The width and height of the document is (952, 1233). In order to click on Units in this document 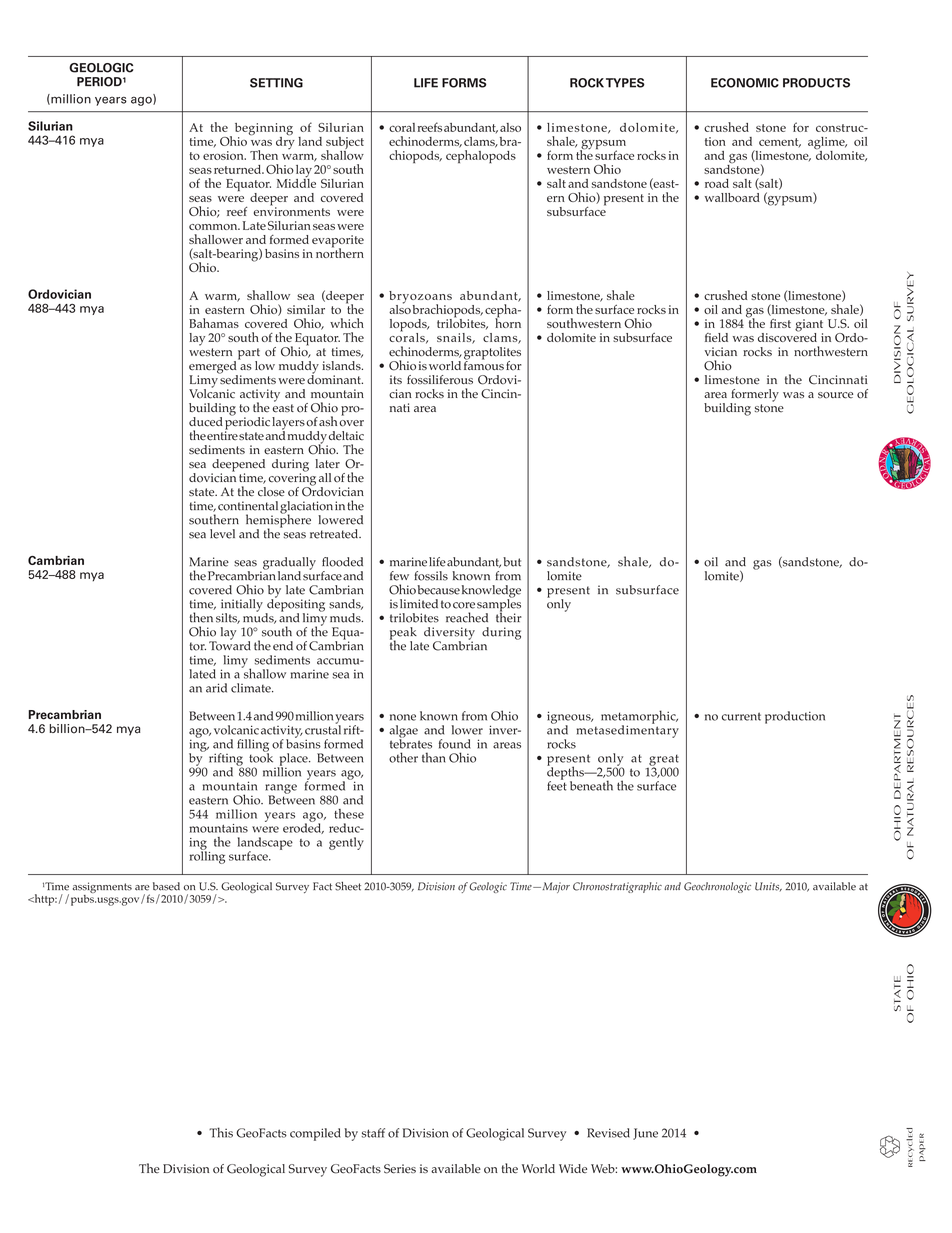, I will do `click(768, 886)`.
